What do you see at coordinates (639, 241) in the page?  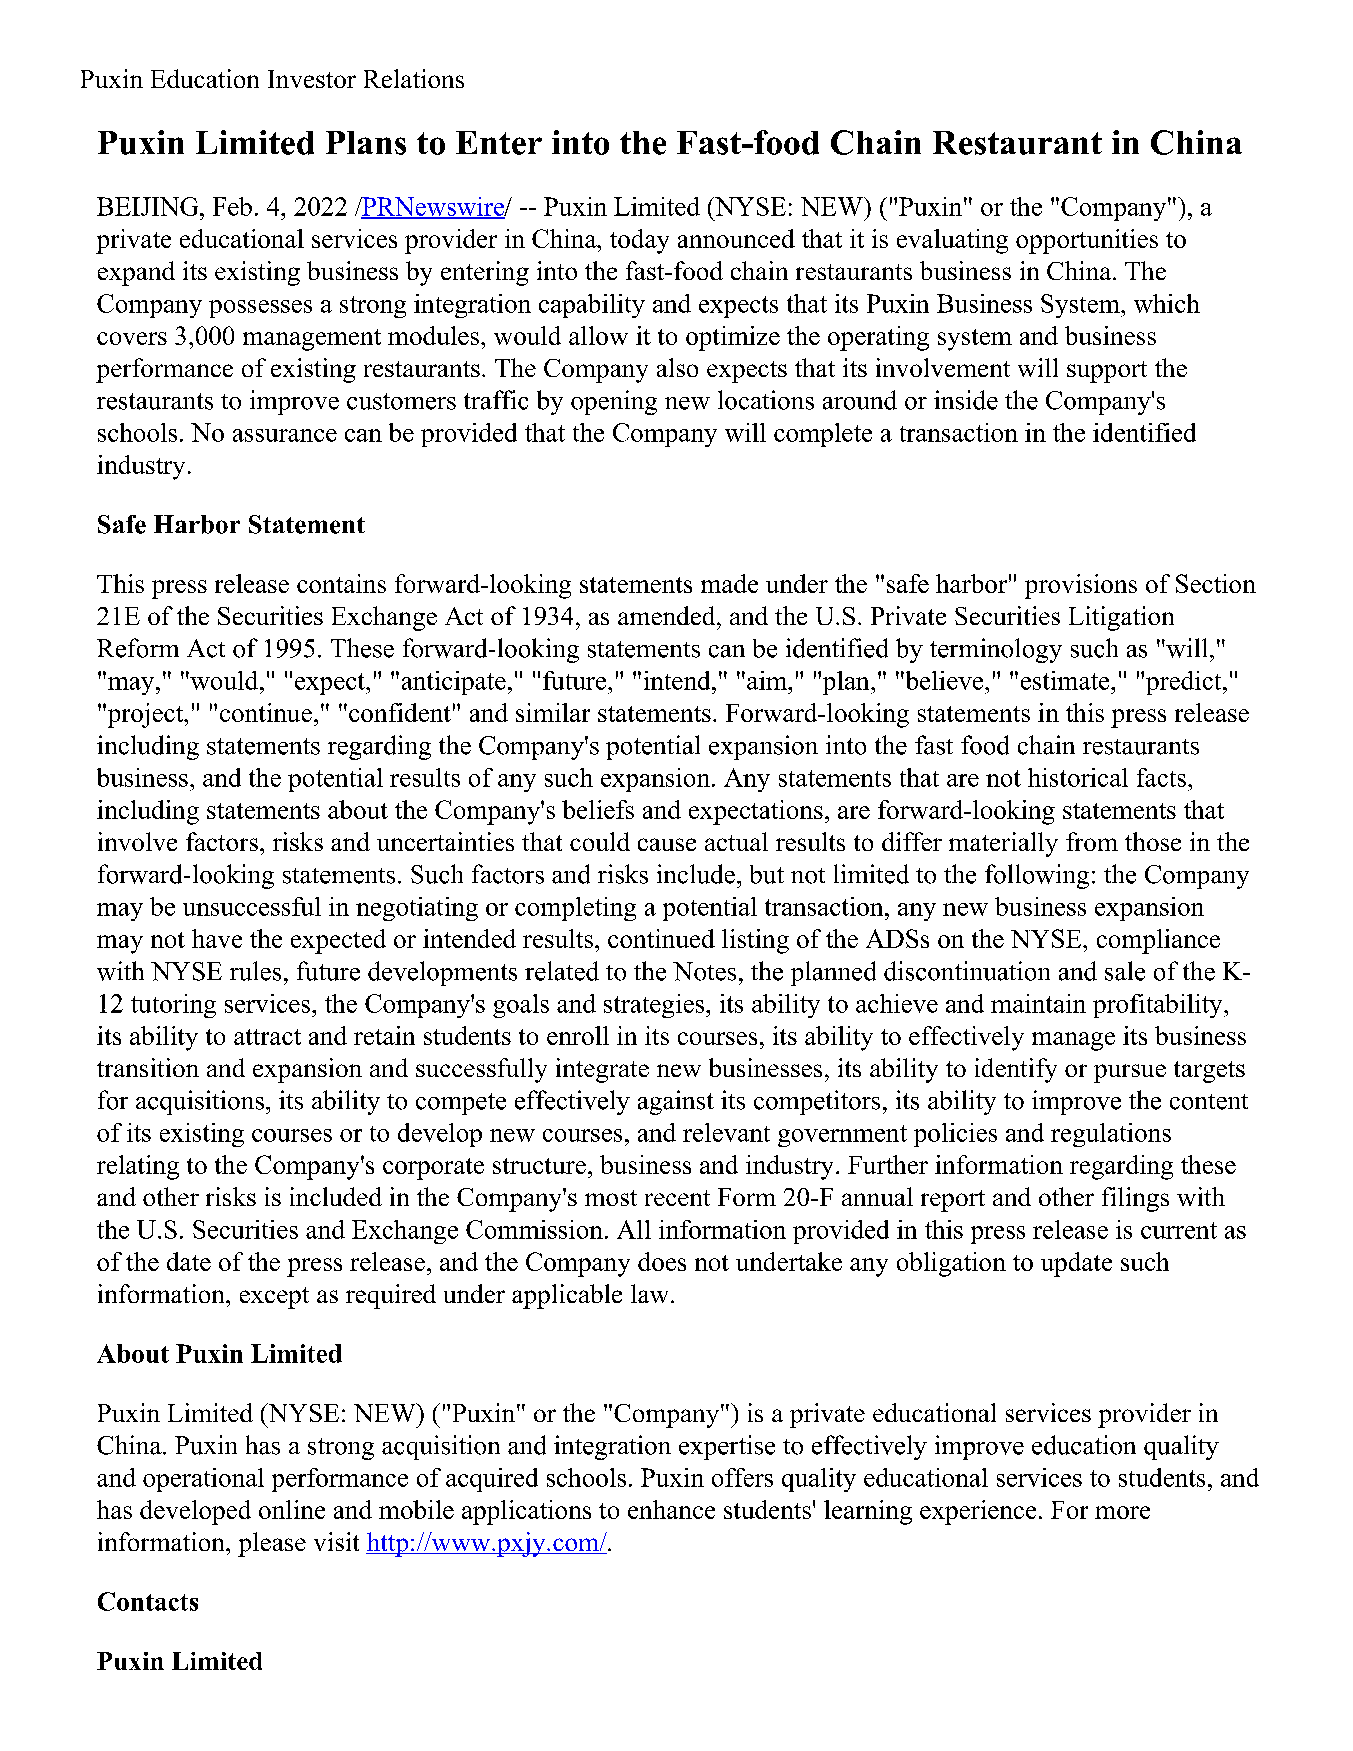 I see `today` at bounding box center [639, 241].
